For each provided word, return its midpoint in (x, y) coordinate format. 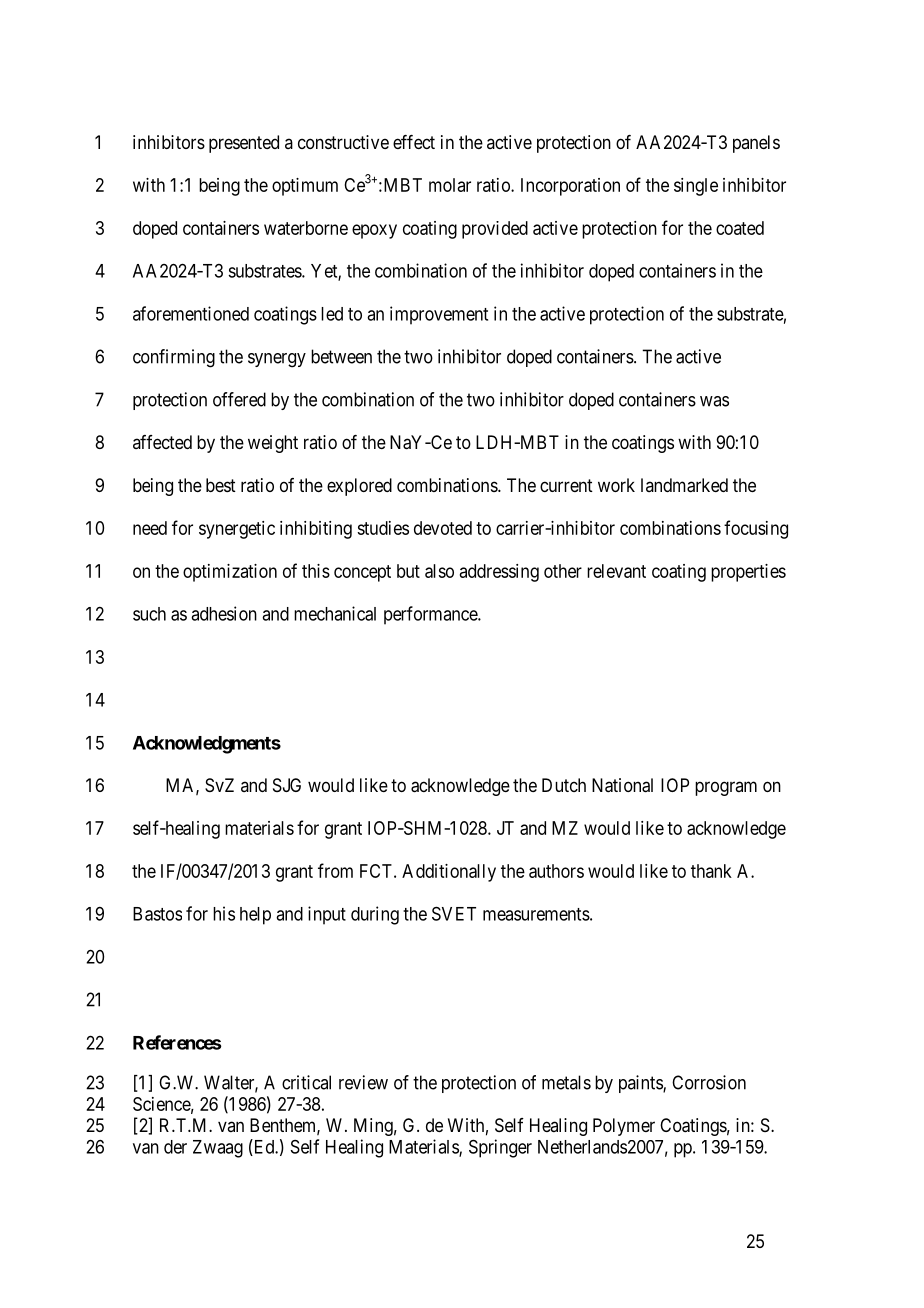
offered (239, 399)
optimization (230, 573)
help (255, 916)
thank (711, 871)
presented (244, 144)
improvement (439, 315)
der (175, 1147)
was (714, 401)
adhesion (224, 613)
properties (748, 573)
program (726, 788)
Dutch (564, 785)
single (696, 187)
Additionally (449, 873)
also (439, 571)
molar (450, 185)
